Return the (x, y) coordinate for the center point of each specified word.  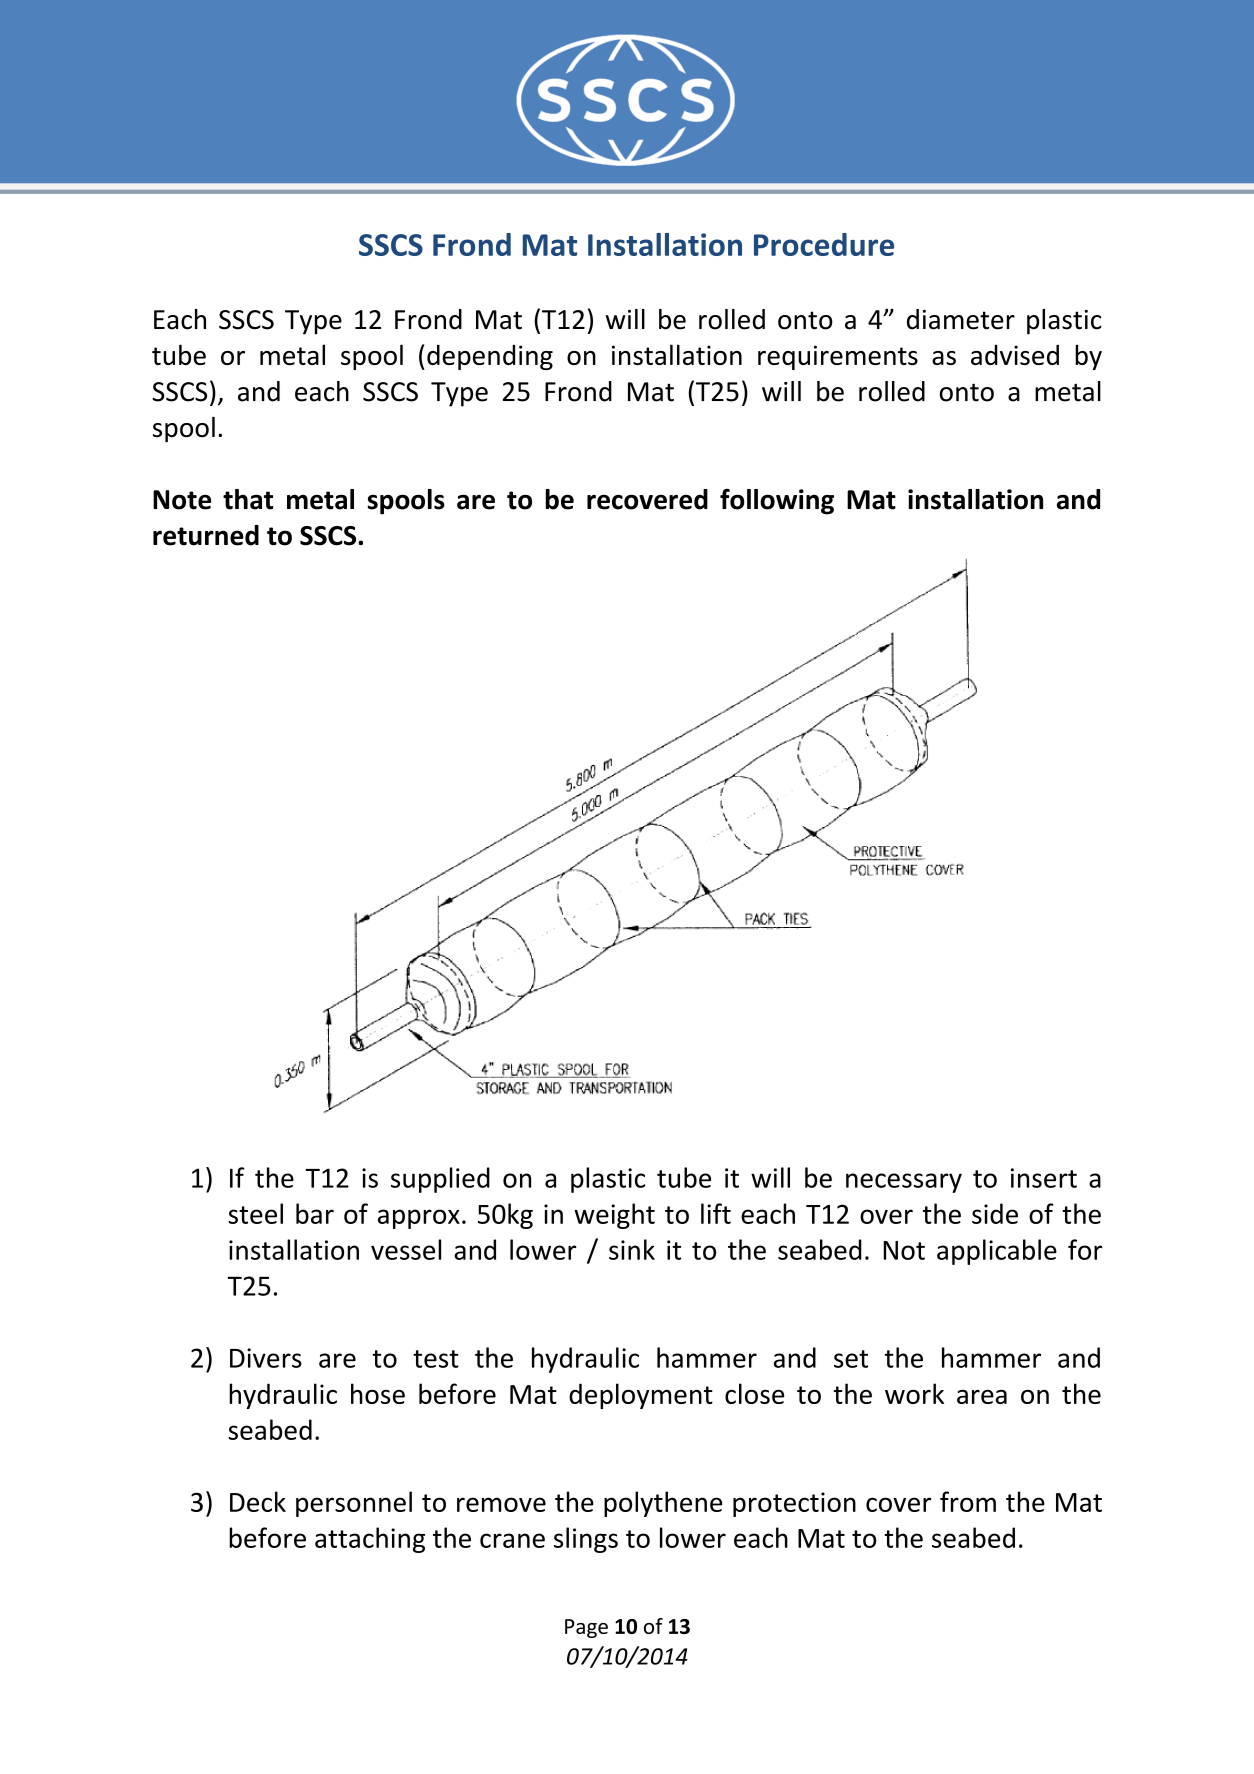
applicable (997, 1252)
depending (490, 357)
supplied (440, 1180)
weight (614, 1216)
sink (632, 1249)
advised (1015, 355)
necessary (904, 1183)
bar (315, 1213)
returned (206, 535)
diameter (961, 319)
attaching (370, 1540)
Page (586, 1628)
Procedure (824, 244)
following (777, 501)
